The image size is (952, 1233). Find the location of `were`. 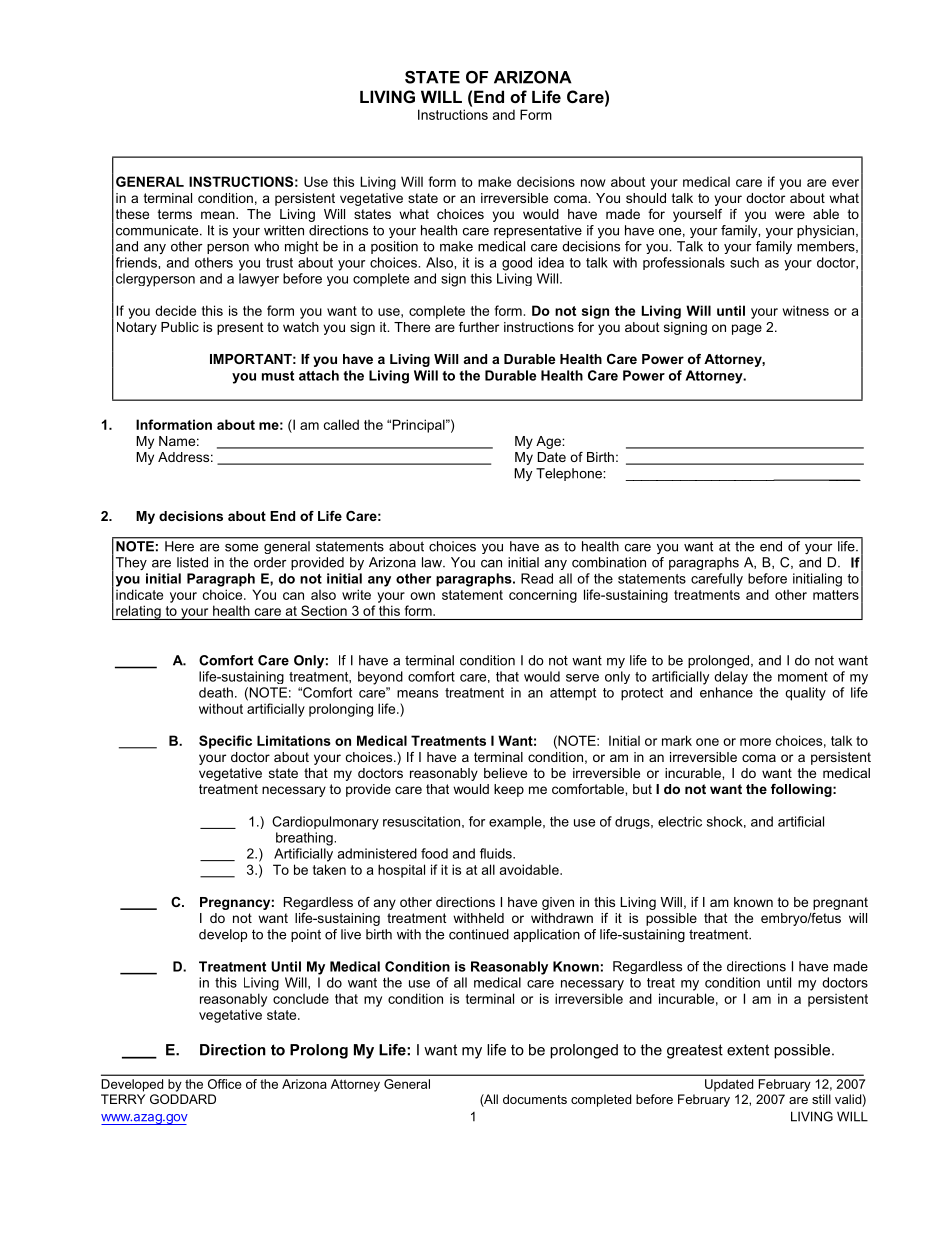

were is located at coordinates (790, 215).
